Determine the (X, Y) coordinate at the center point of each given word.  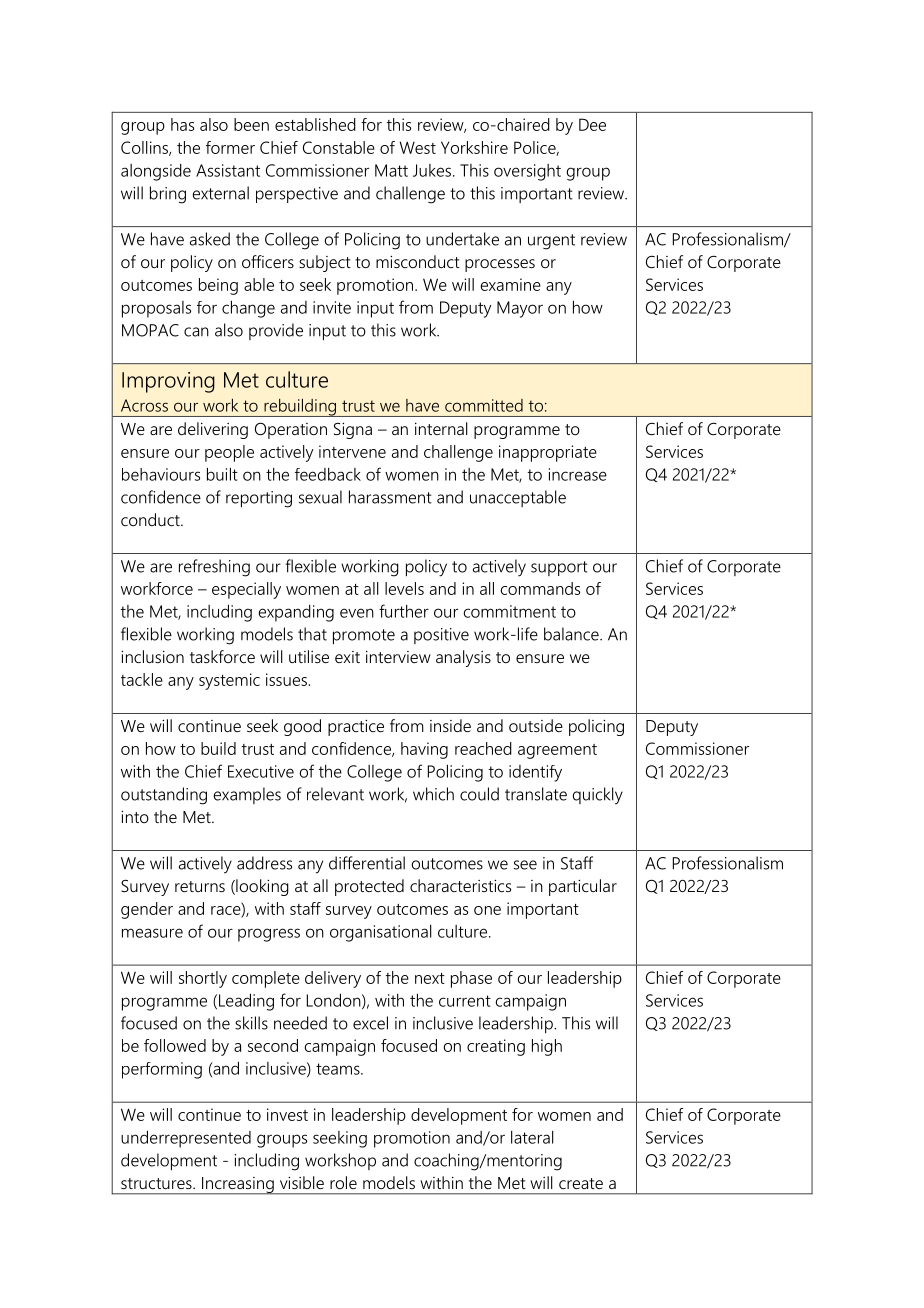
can (196, 332)
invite (332, 307)
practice (356, 728)
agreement (557, 751)
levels (404, 588)
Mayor (520, 309)
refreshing (214, 568)
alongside (156, 172)
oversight (527, 172)
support (559, 568)
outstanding (164, 796)
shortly (203, 979)
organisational (381, 933)
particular (583, 887)
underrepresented (186, 1139)
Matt (391, 170)
